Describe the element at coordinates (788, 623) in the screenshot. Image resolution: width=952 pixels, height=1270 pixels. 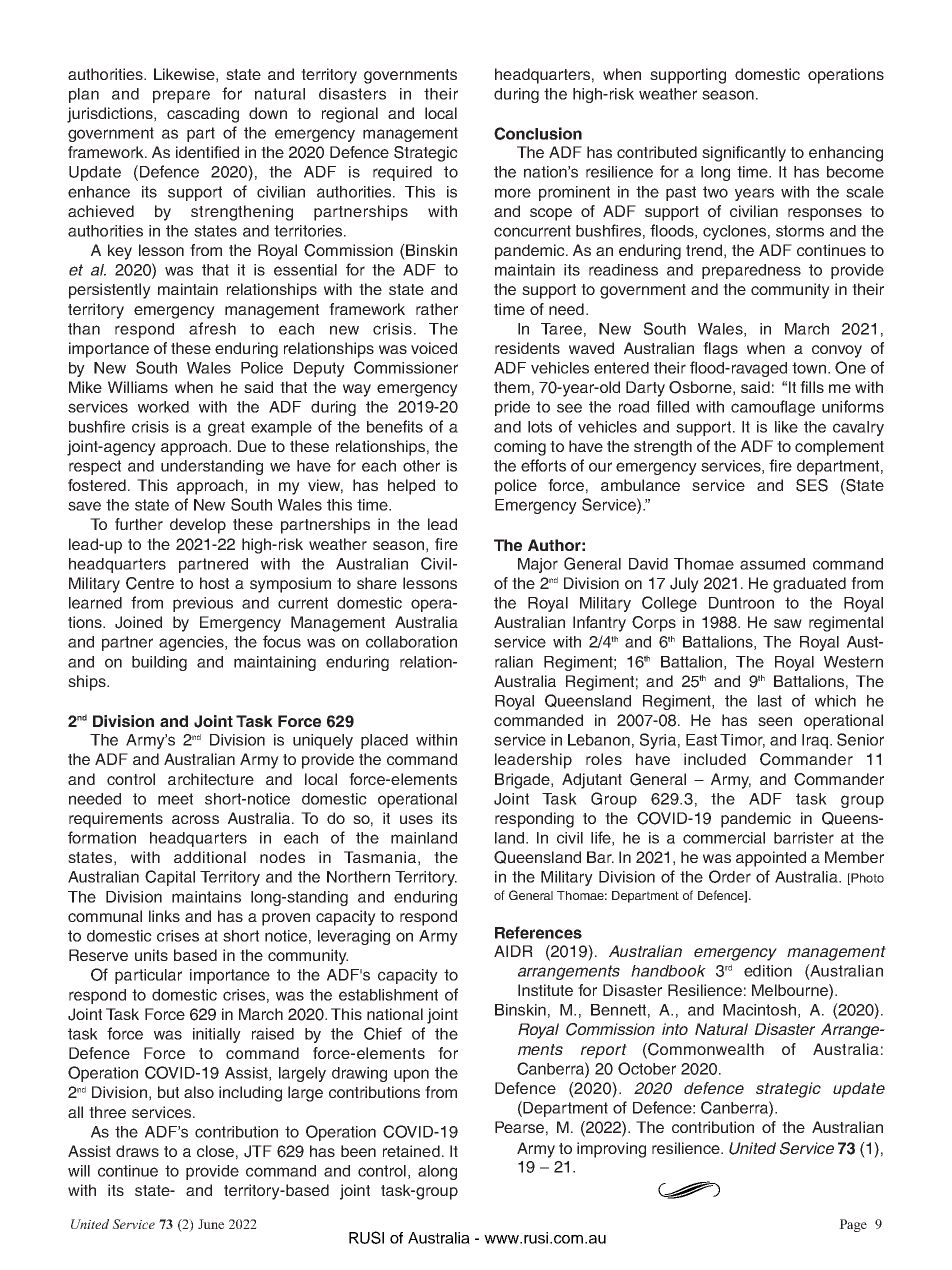
I see `saw` at that location.
